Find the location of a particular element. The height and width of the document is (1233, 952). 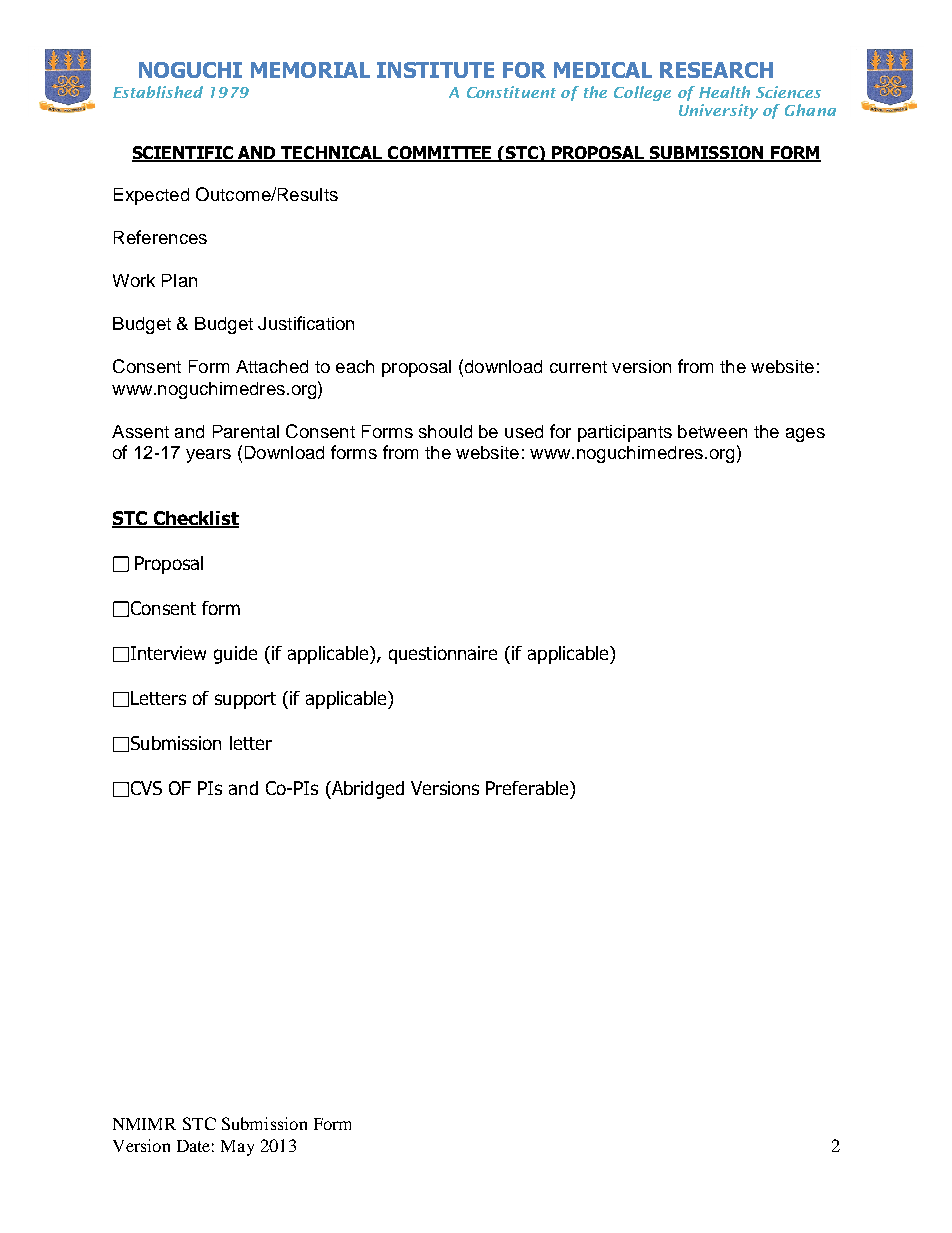

May is located at coordinates (237, 1148).
